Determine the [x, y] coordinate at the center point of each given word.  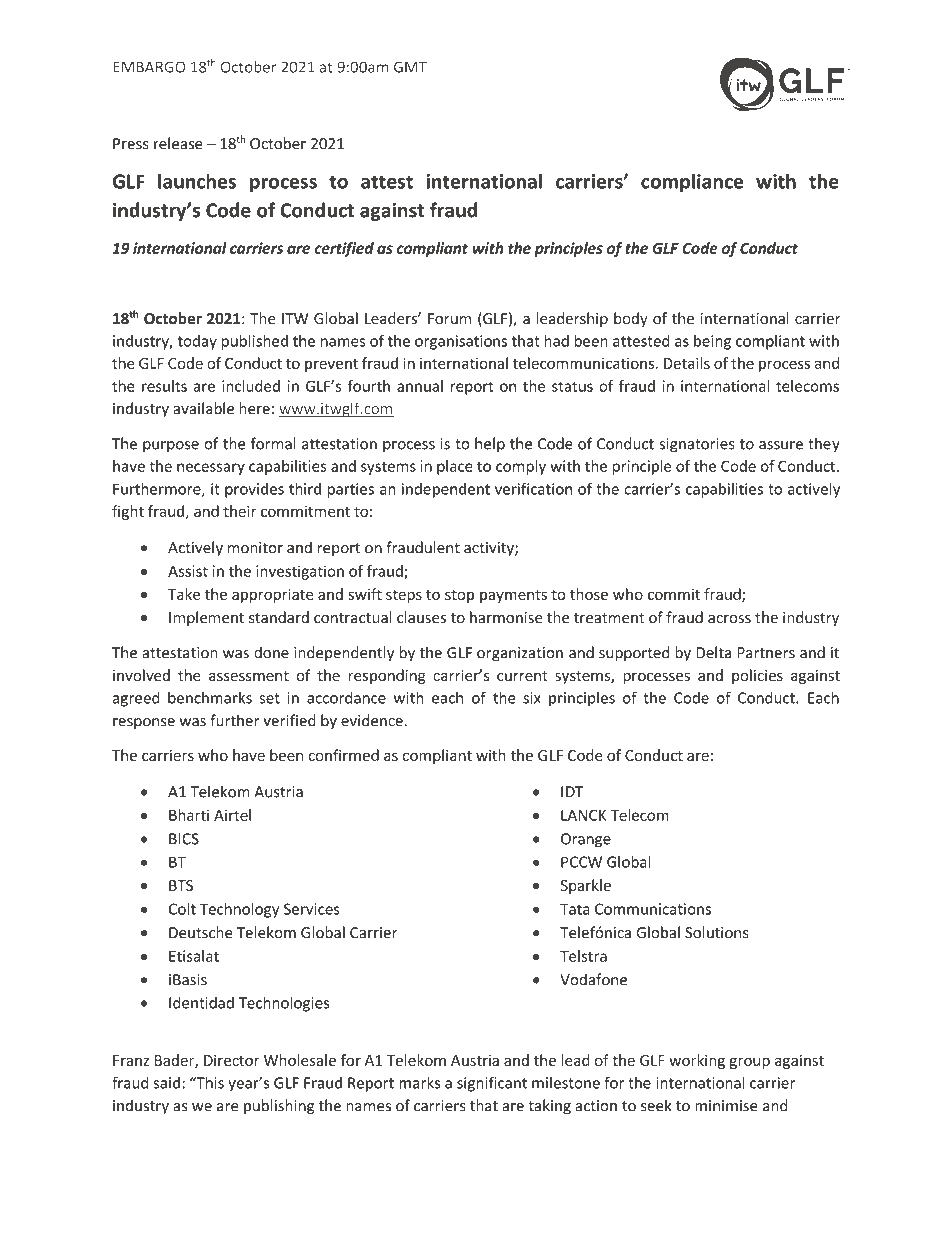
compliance [692, 183]
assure [781, 445]
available [203, 408]
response [144, 724]
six [532, 698]
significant [492, 1084]
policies [757, 676]
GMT [410, 67]
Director [232, 1060]
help [490, 445]
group [749, 1063]
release [178, 143]
